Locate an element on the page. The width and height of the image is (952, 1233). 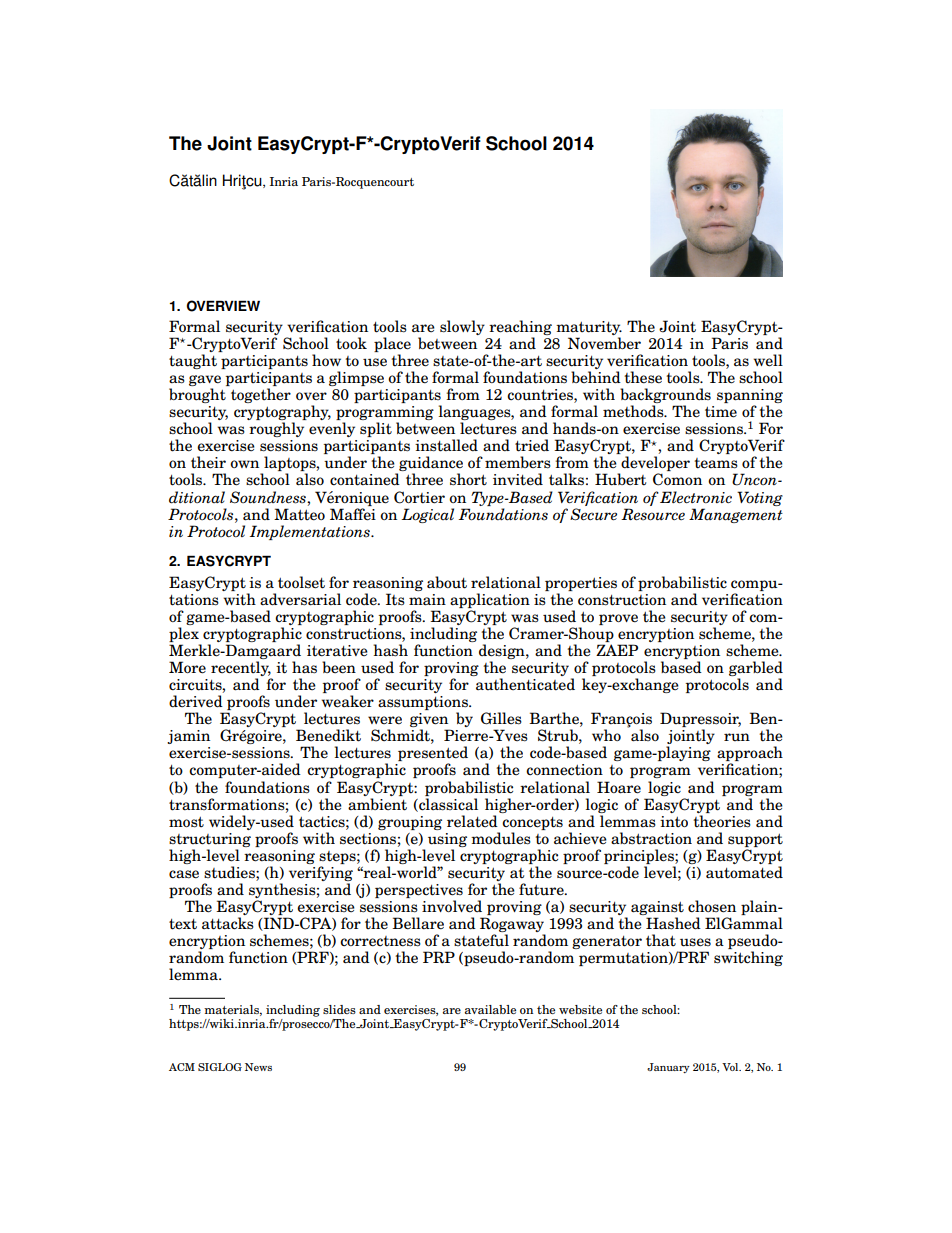
related is located at coordinates (472, 821).
